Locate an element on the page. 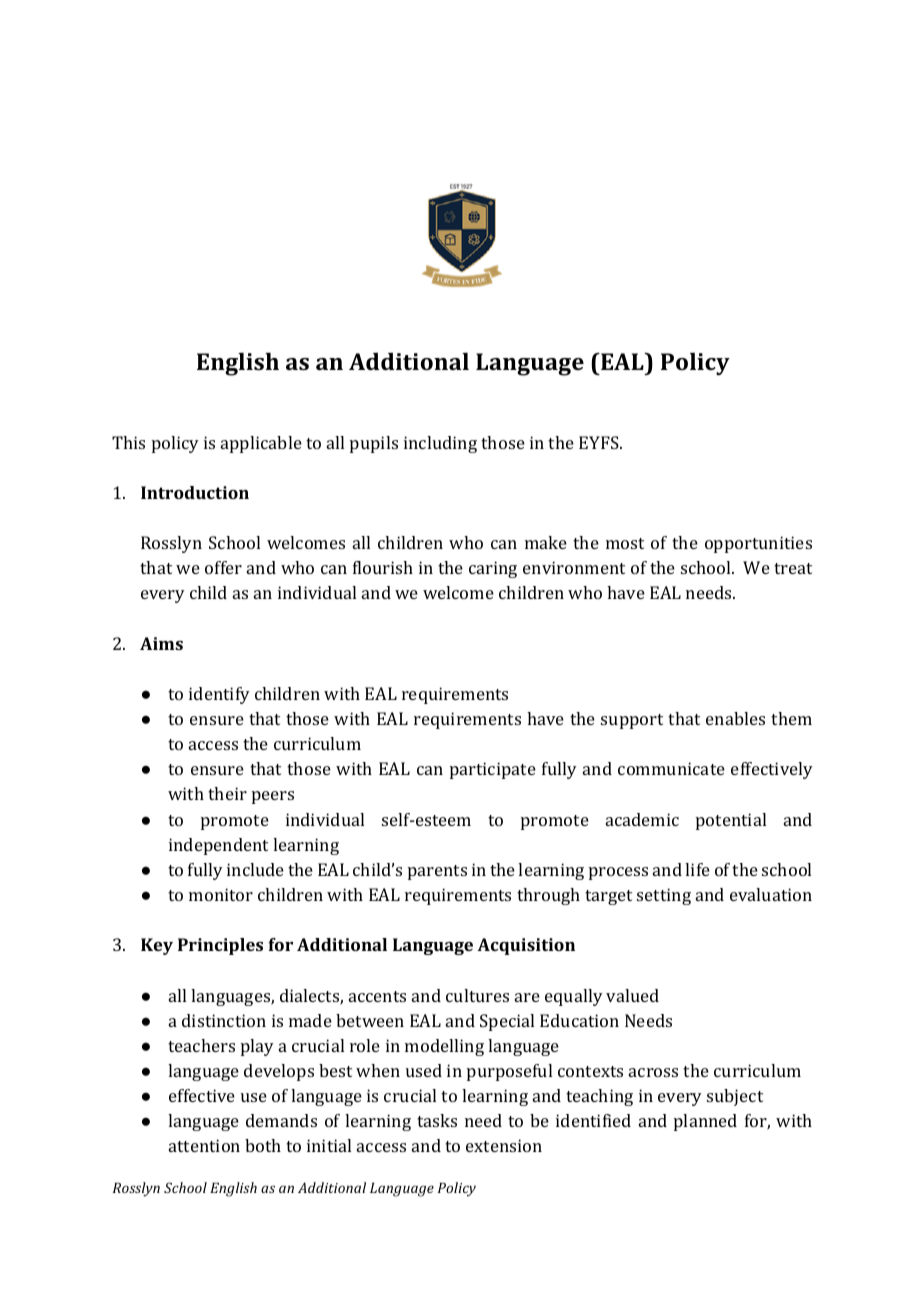 The height and width of the document is (1308, 924). caring is located at coordinates (493, 569).
